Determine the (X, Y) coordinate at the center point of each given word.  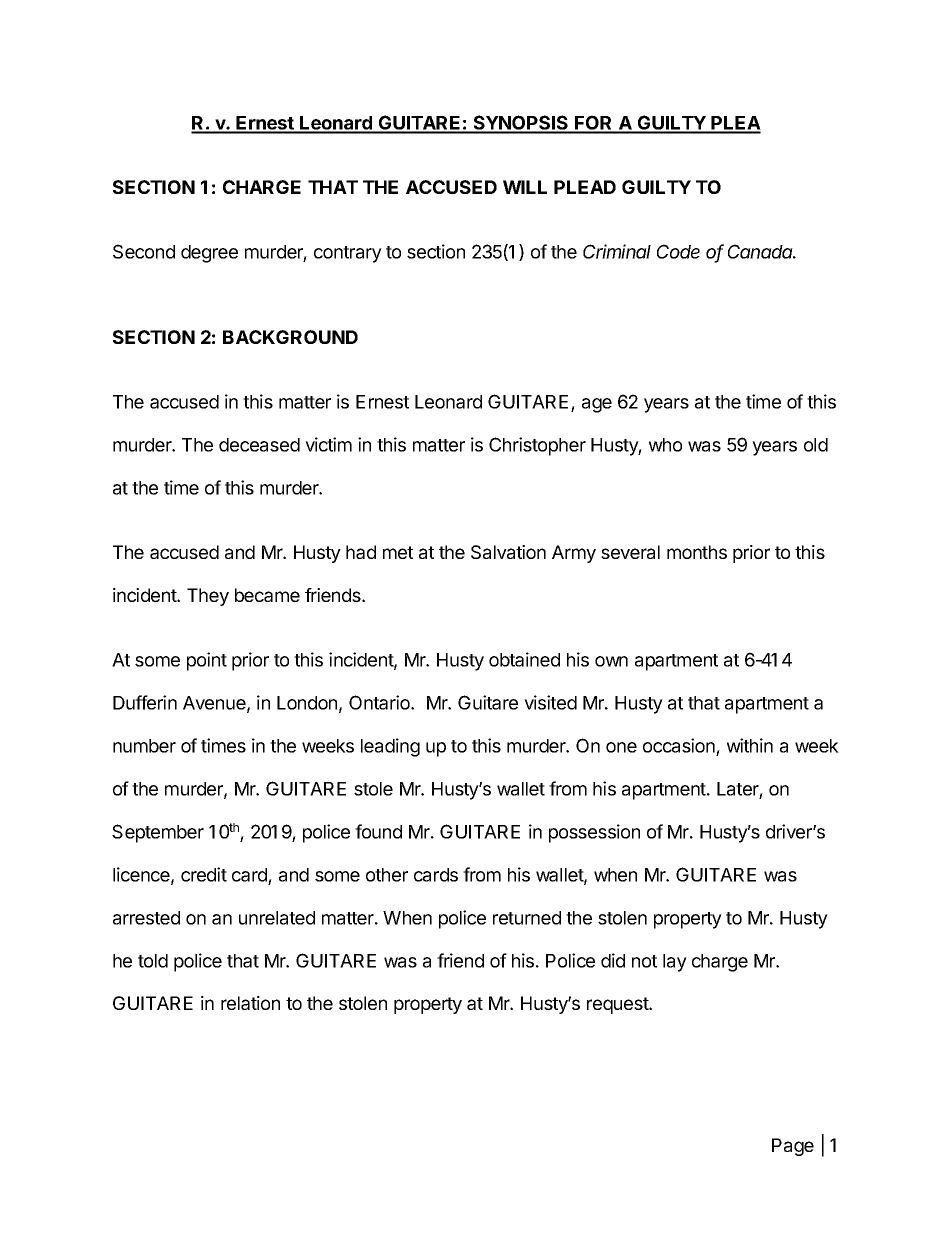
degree (209, 254)
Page (793, 1147)
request (618, 1005)
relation (250, 1003)
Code (678, 251)
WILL (525, 187)
